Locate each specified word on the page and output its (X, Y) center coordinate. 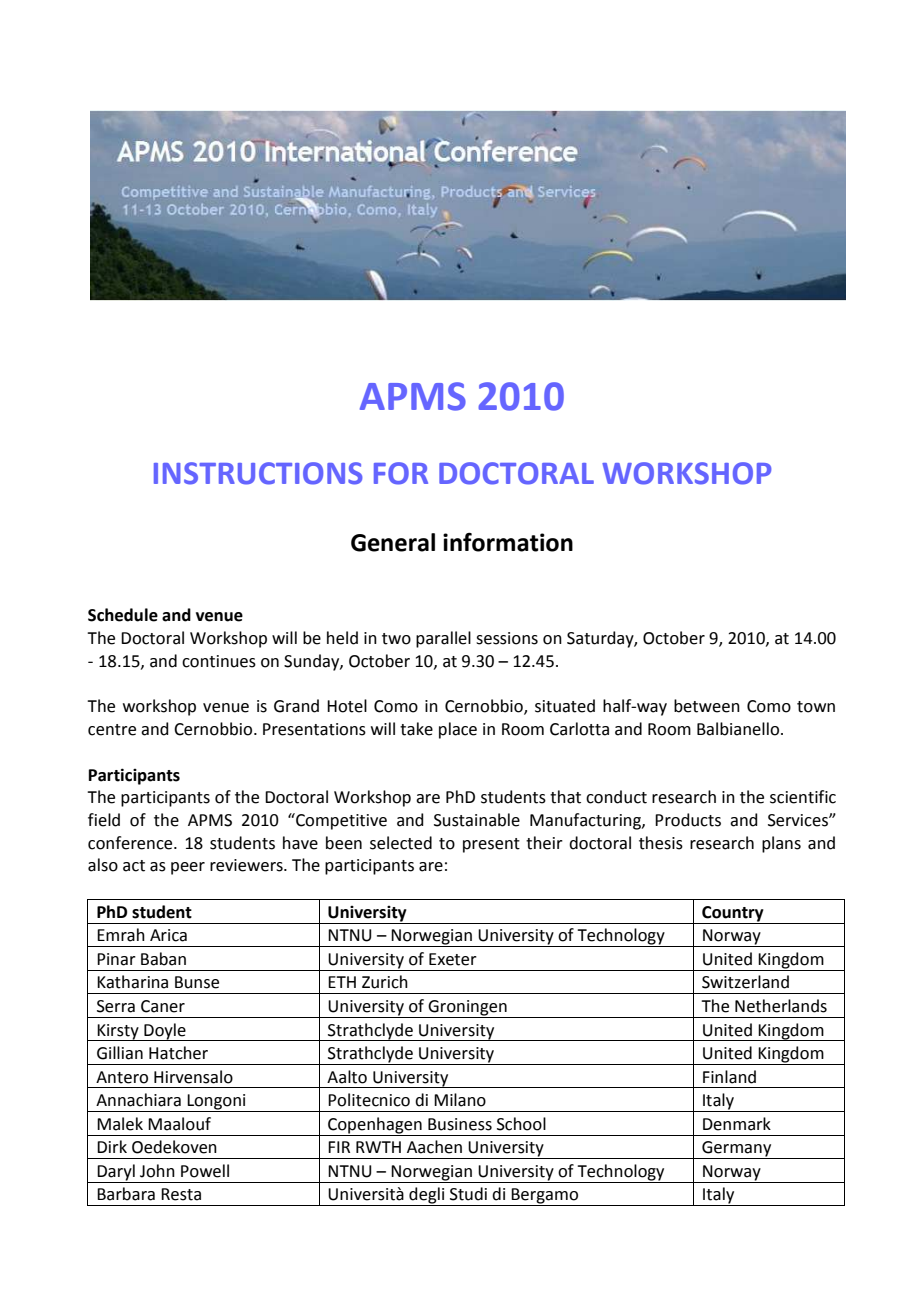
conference (131, 843)
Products (688, 820)
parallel (443, 639)
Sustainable (477, 820)
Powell (205, 1171)
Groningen (468, 1009)
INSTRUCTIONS (258, 473)
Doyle (165, 1032)
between (707, 706)
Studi (468, 1194)
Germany (737, 1150)
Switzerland (745, 982)
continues (219, 661)
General (393, 542)
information (508, 542)
